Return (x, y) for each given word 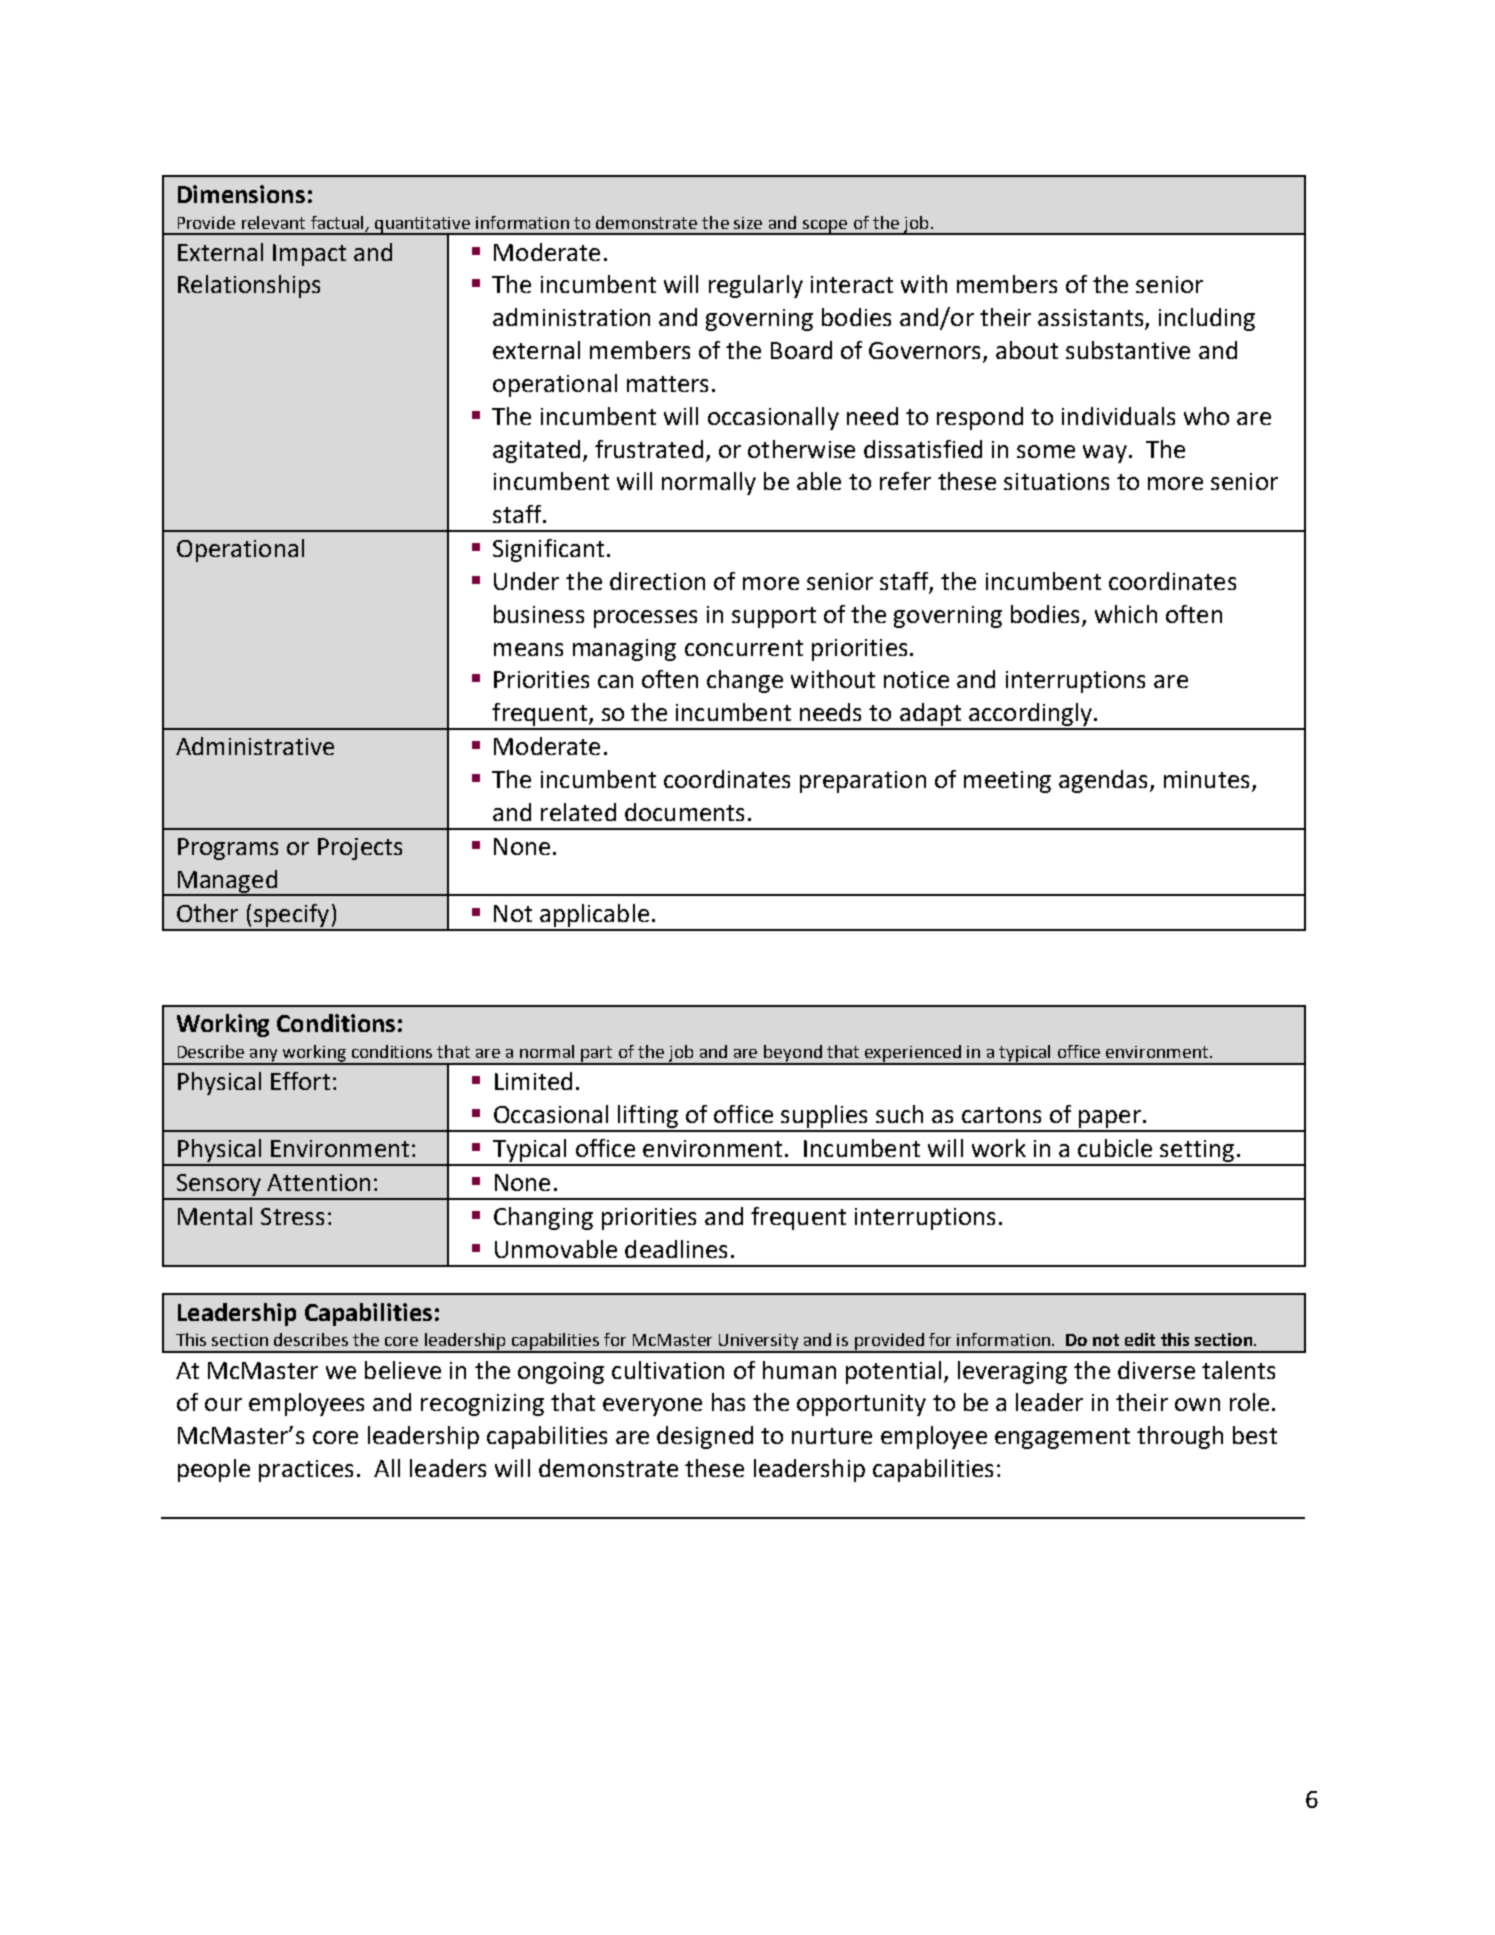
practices (306, 1471)
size (748, 223)
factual (337, 222)
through (1180, 1437)
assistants (1092, 319)
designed (705, 1437)
